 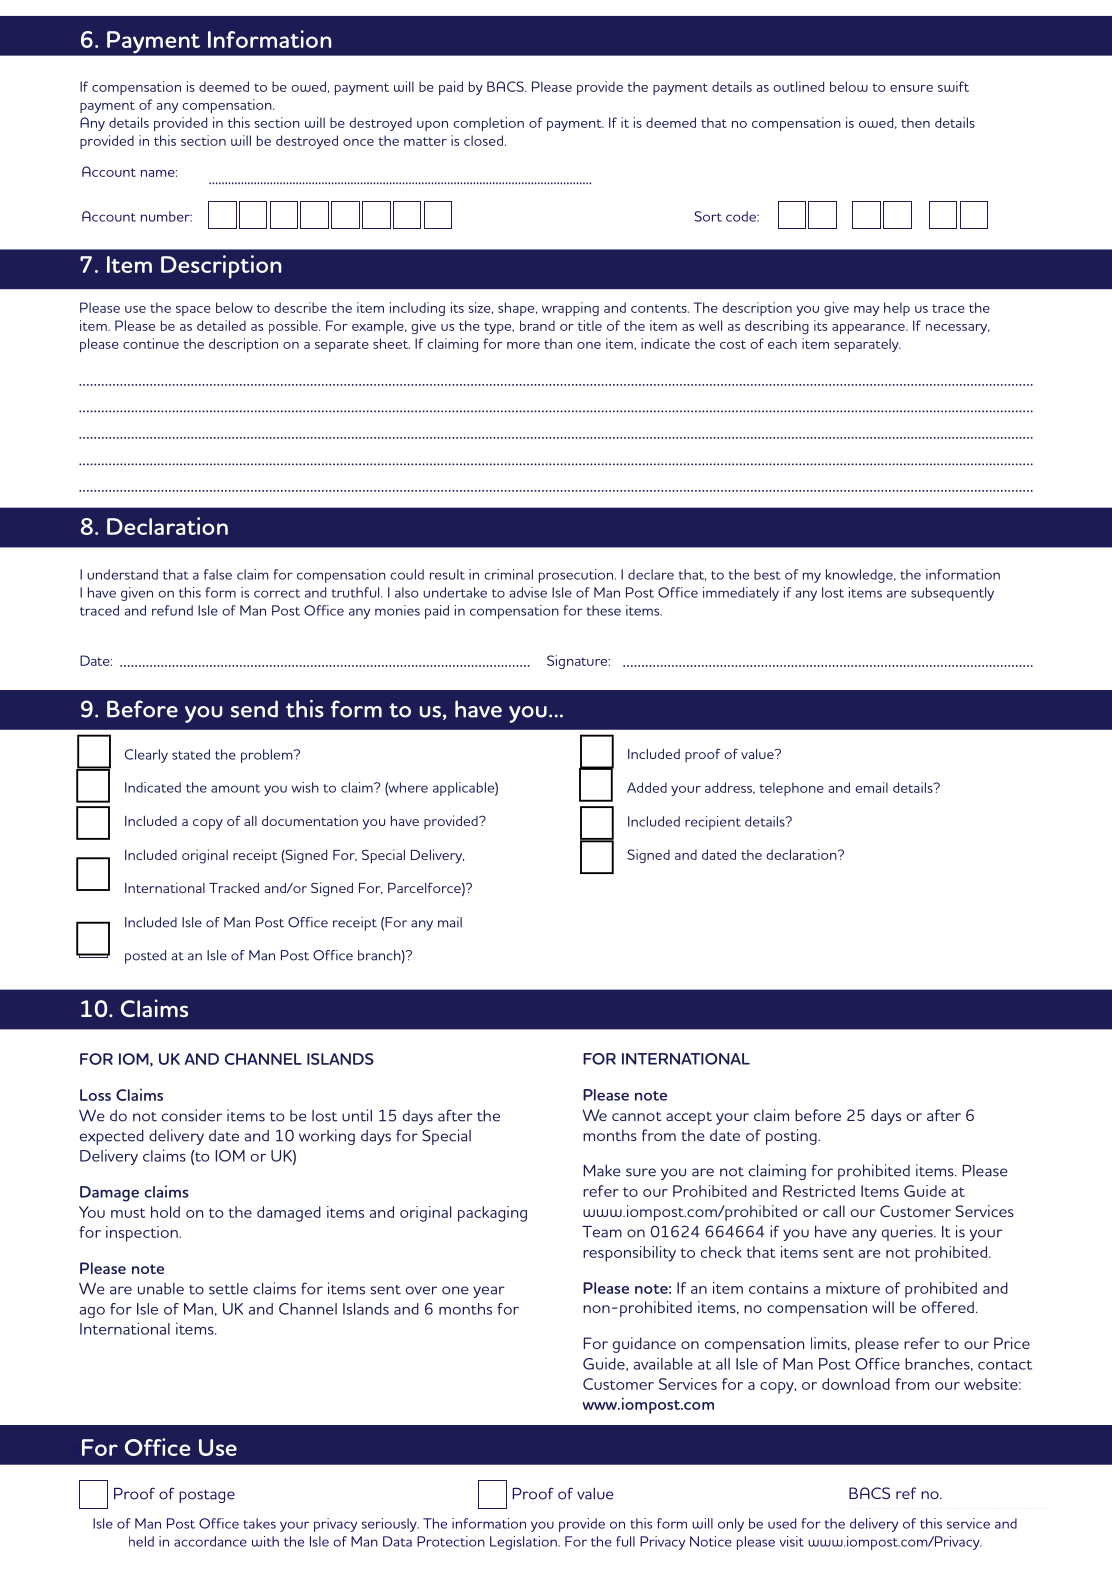 What do you see at coordinates (358, 142) in the screenshot?
I see `once` at bounding box center [358, 142].
